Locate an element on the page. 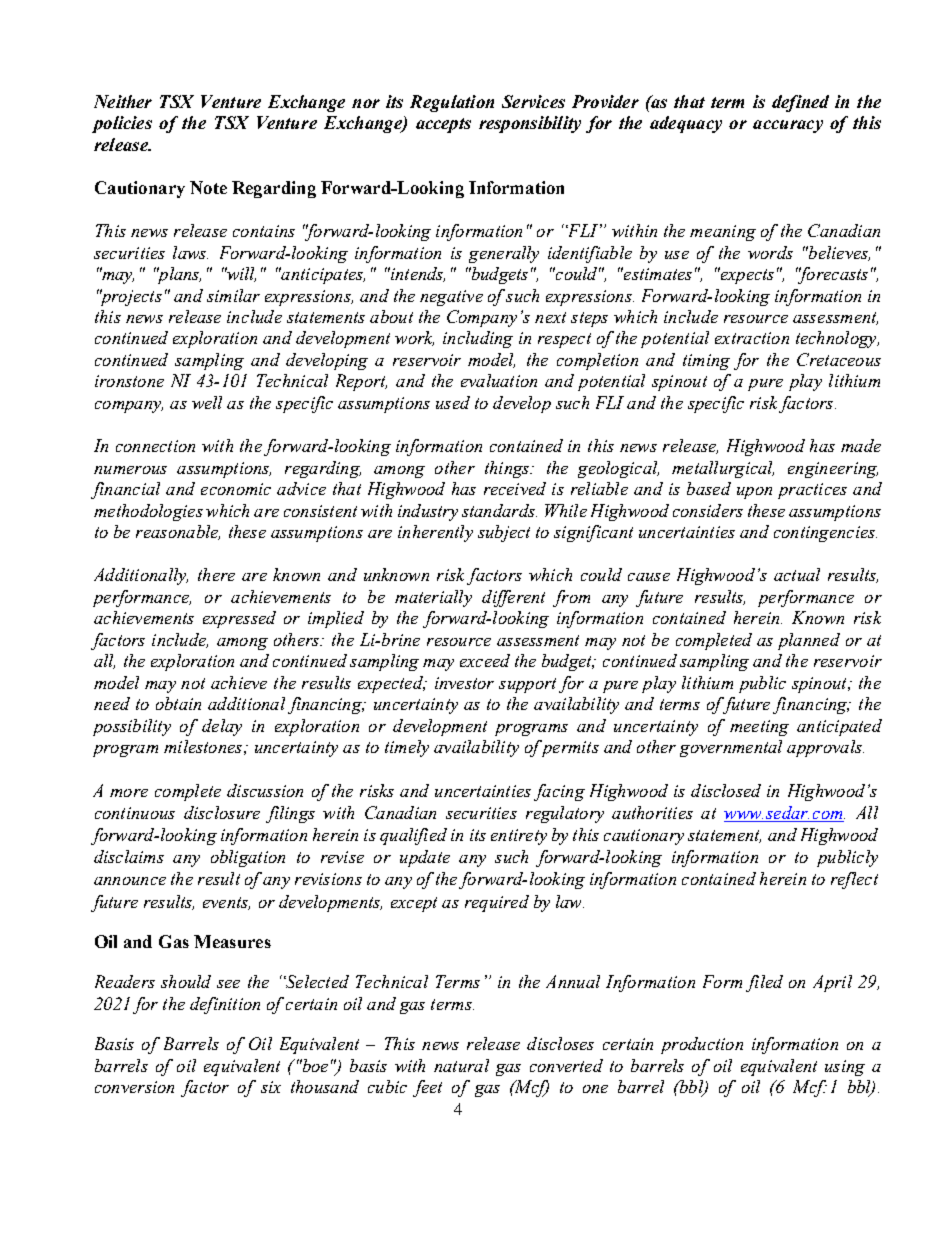 This image has height=1233, width=952. policies is located at coordinates (122, 124).
